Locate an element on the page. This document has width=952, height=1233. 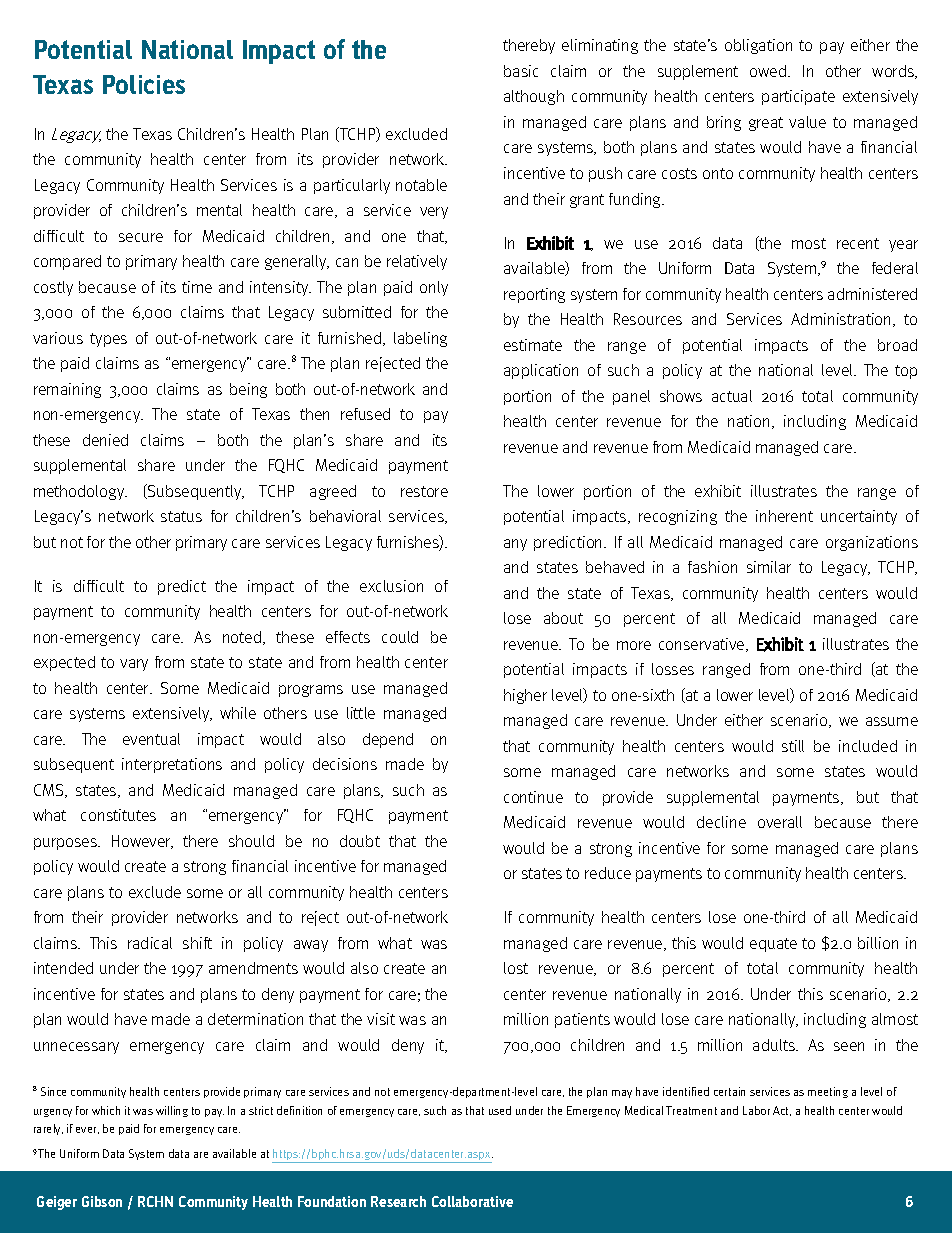
Research is located at coordinates (398, 1201).
